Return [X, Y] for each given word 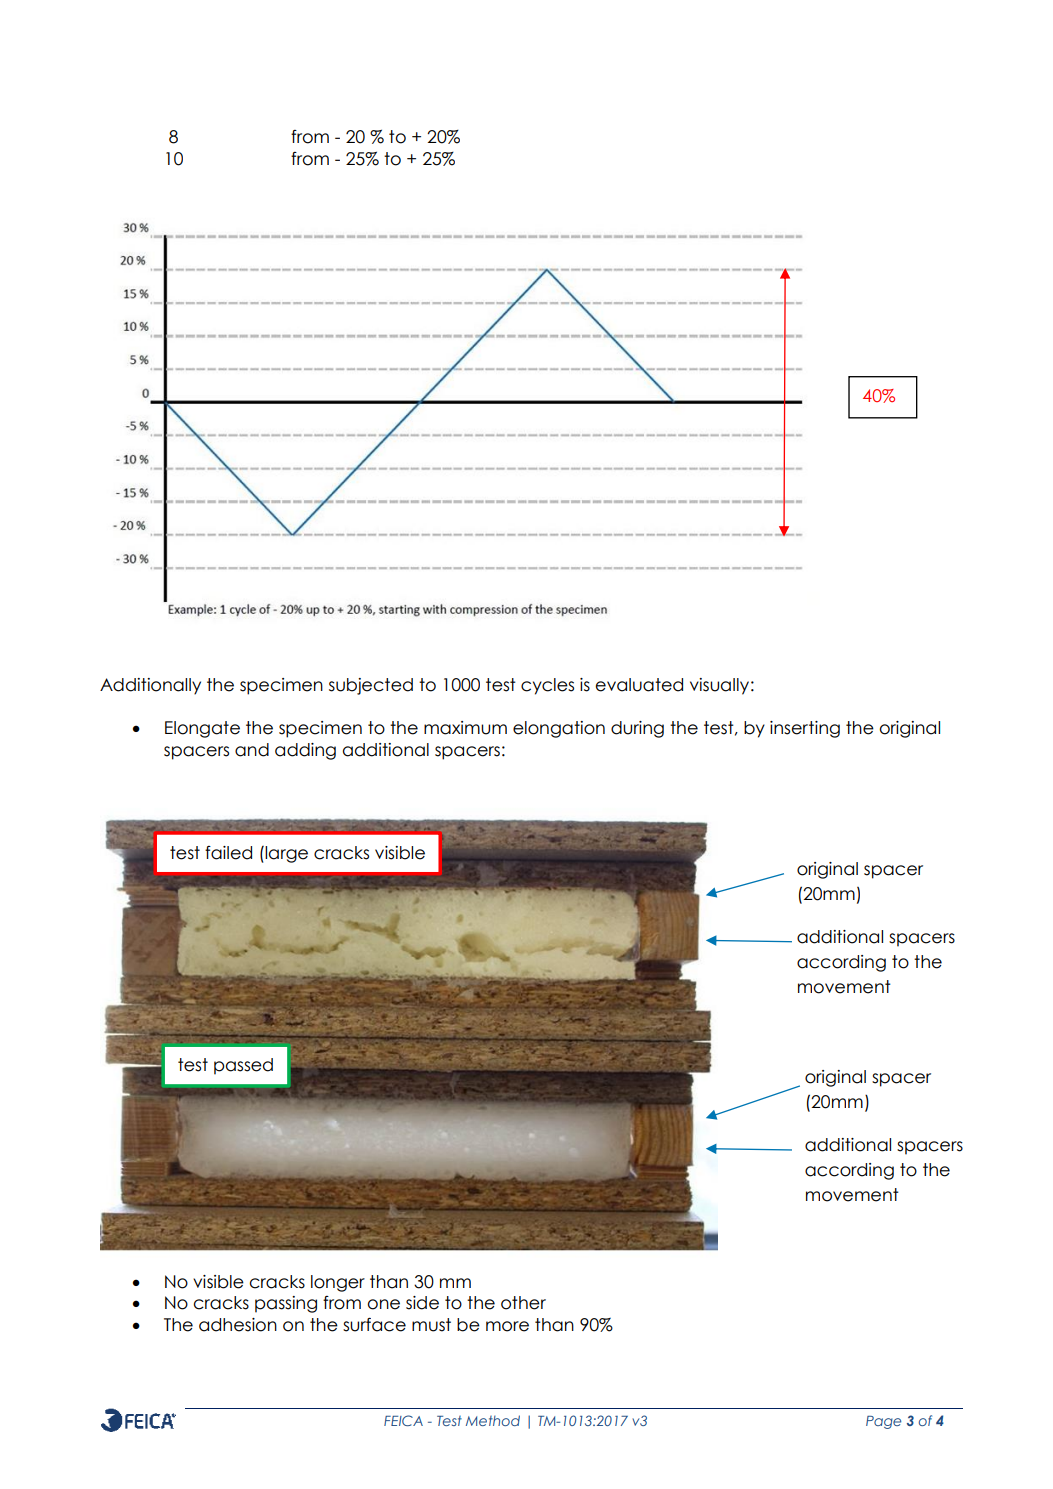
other [523, 1303]
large [285, 854]
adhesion [238, 1325]
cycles [547, 686]
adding [305, 751]
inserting [805, 729]
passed [243, 1066]
